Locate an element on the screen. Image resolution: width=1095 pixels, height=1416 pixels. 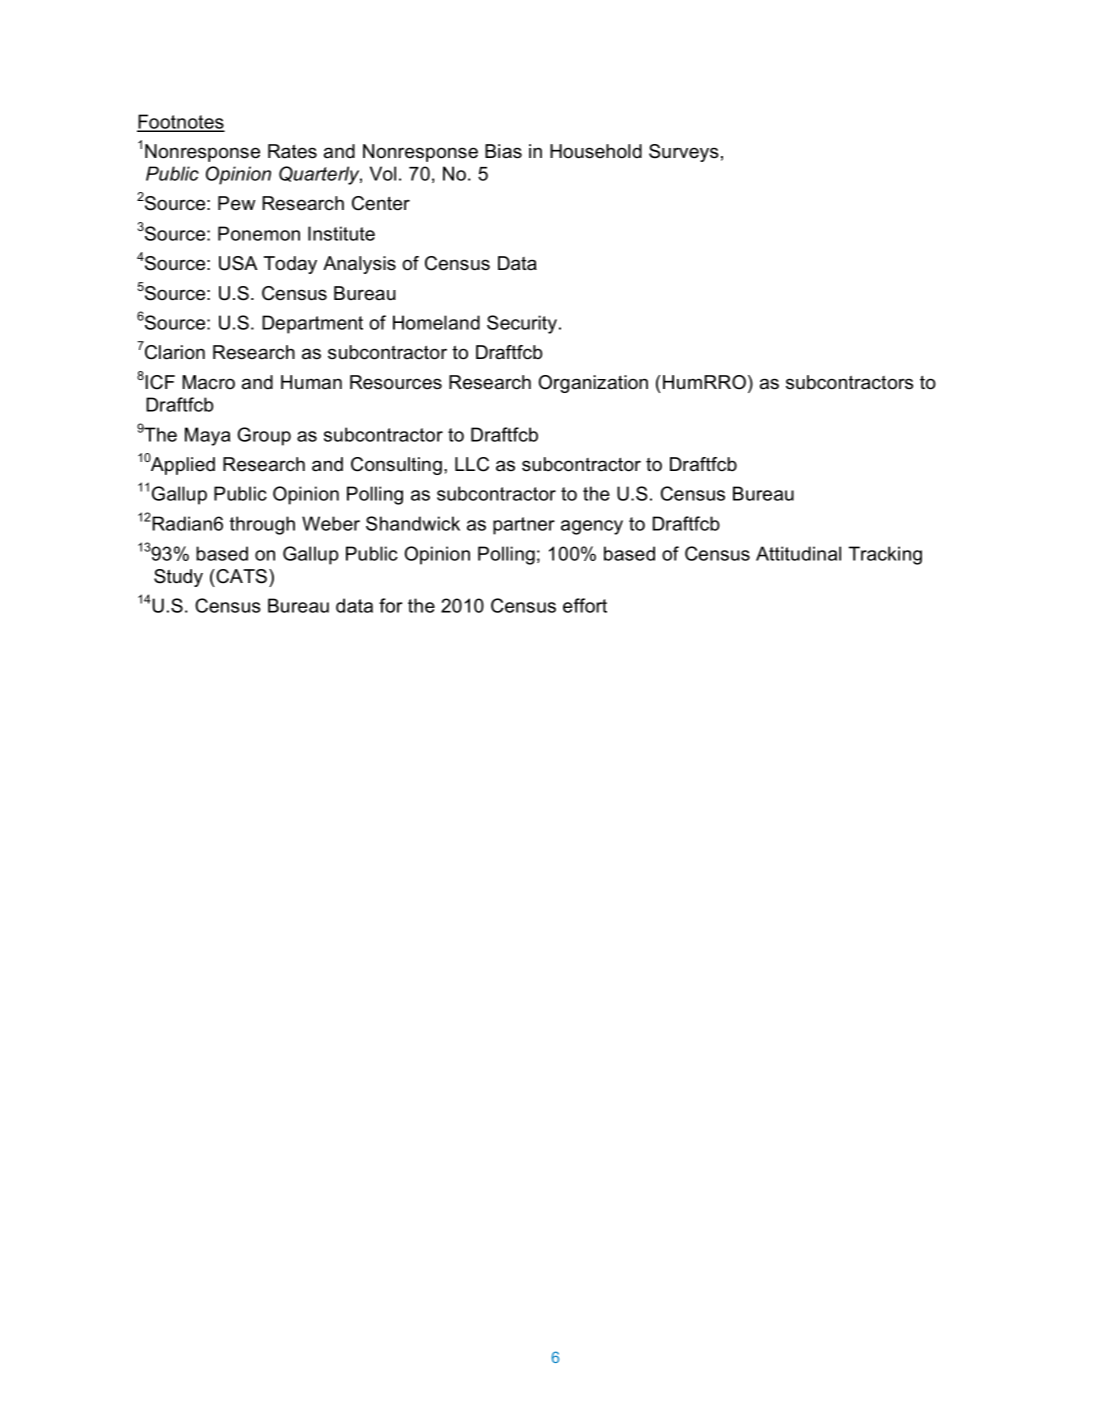
Group is located at coordinates (264, 436).
